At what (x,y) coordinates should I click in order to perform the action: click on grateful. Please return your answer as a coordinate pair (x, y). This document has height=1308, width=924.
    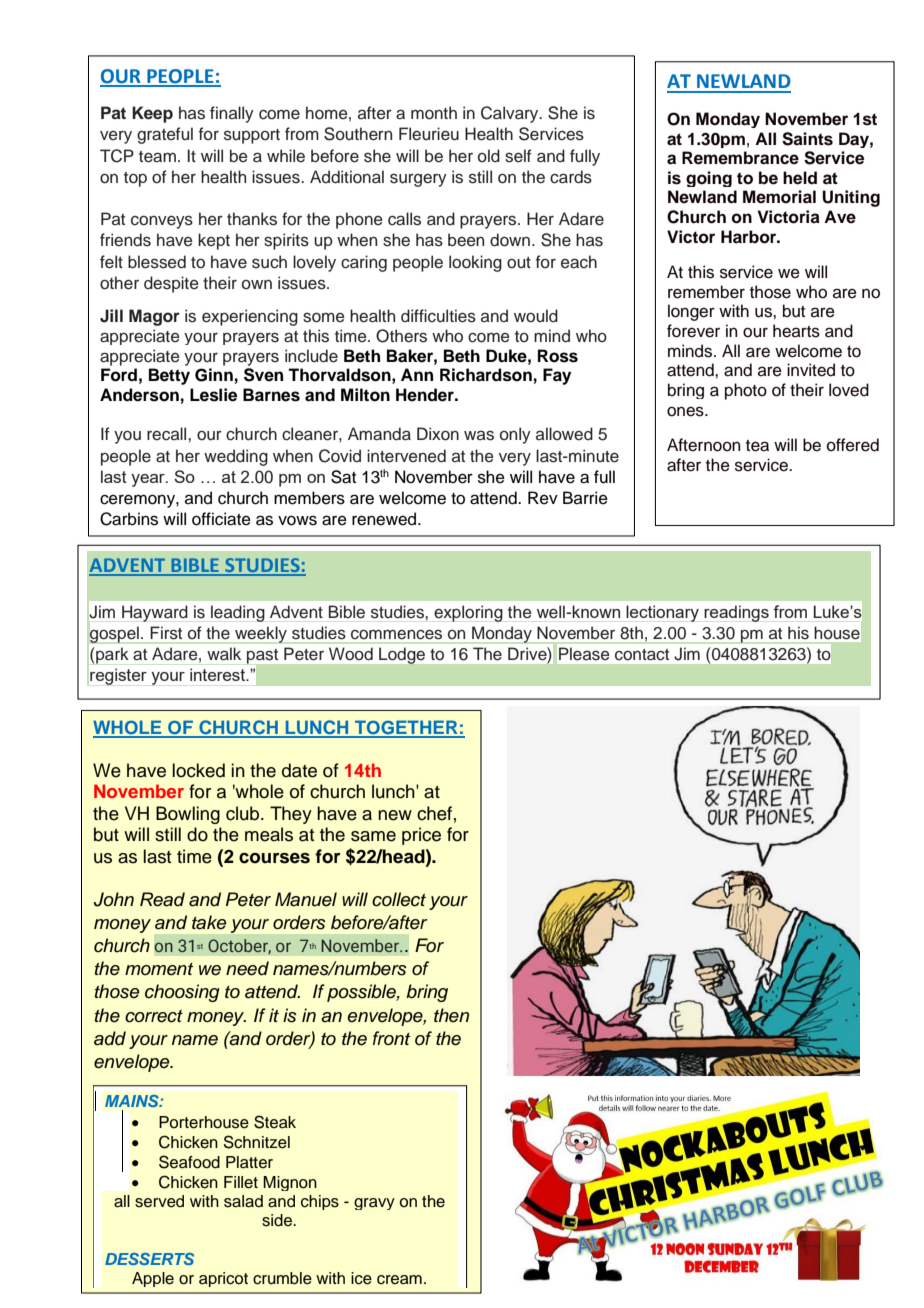
    Looking at the image, I should click on (165, 135).
